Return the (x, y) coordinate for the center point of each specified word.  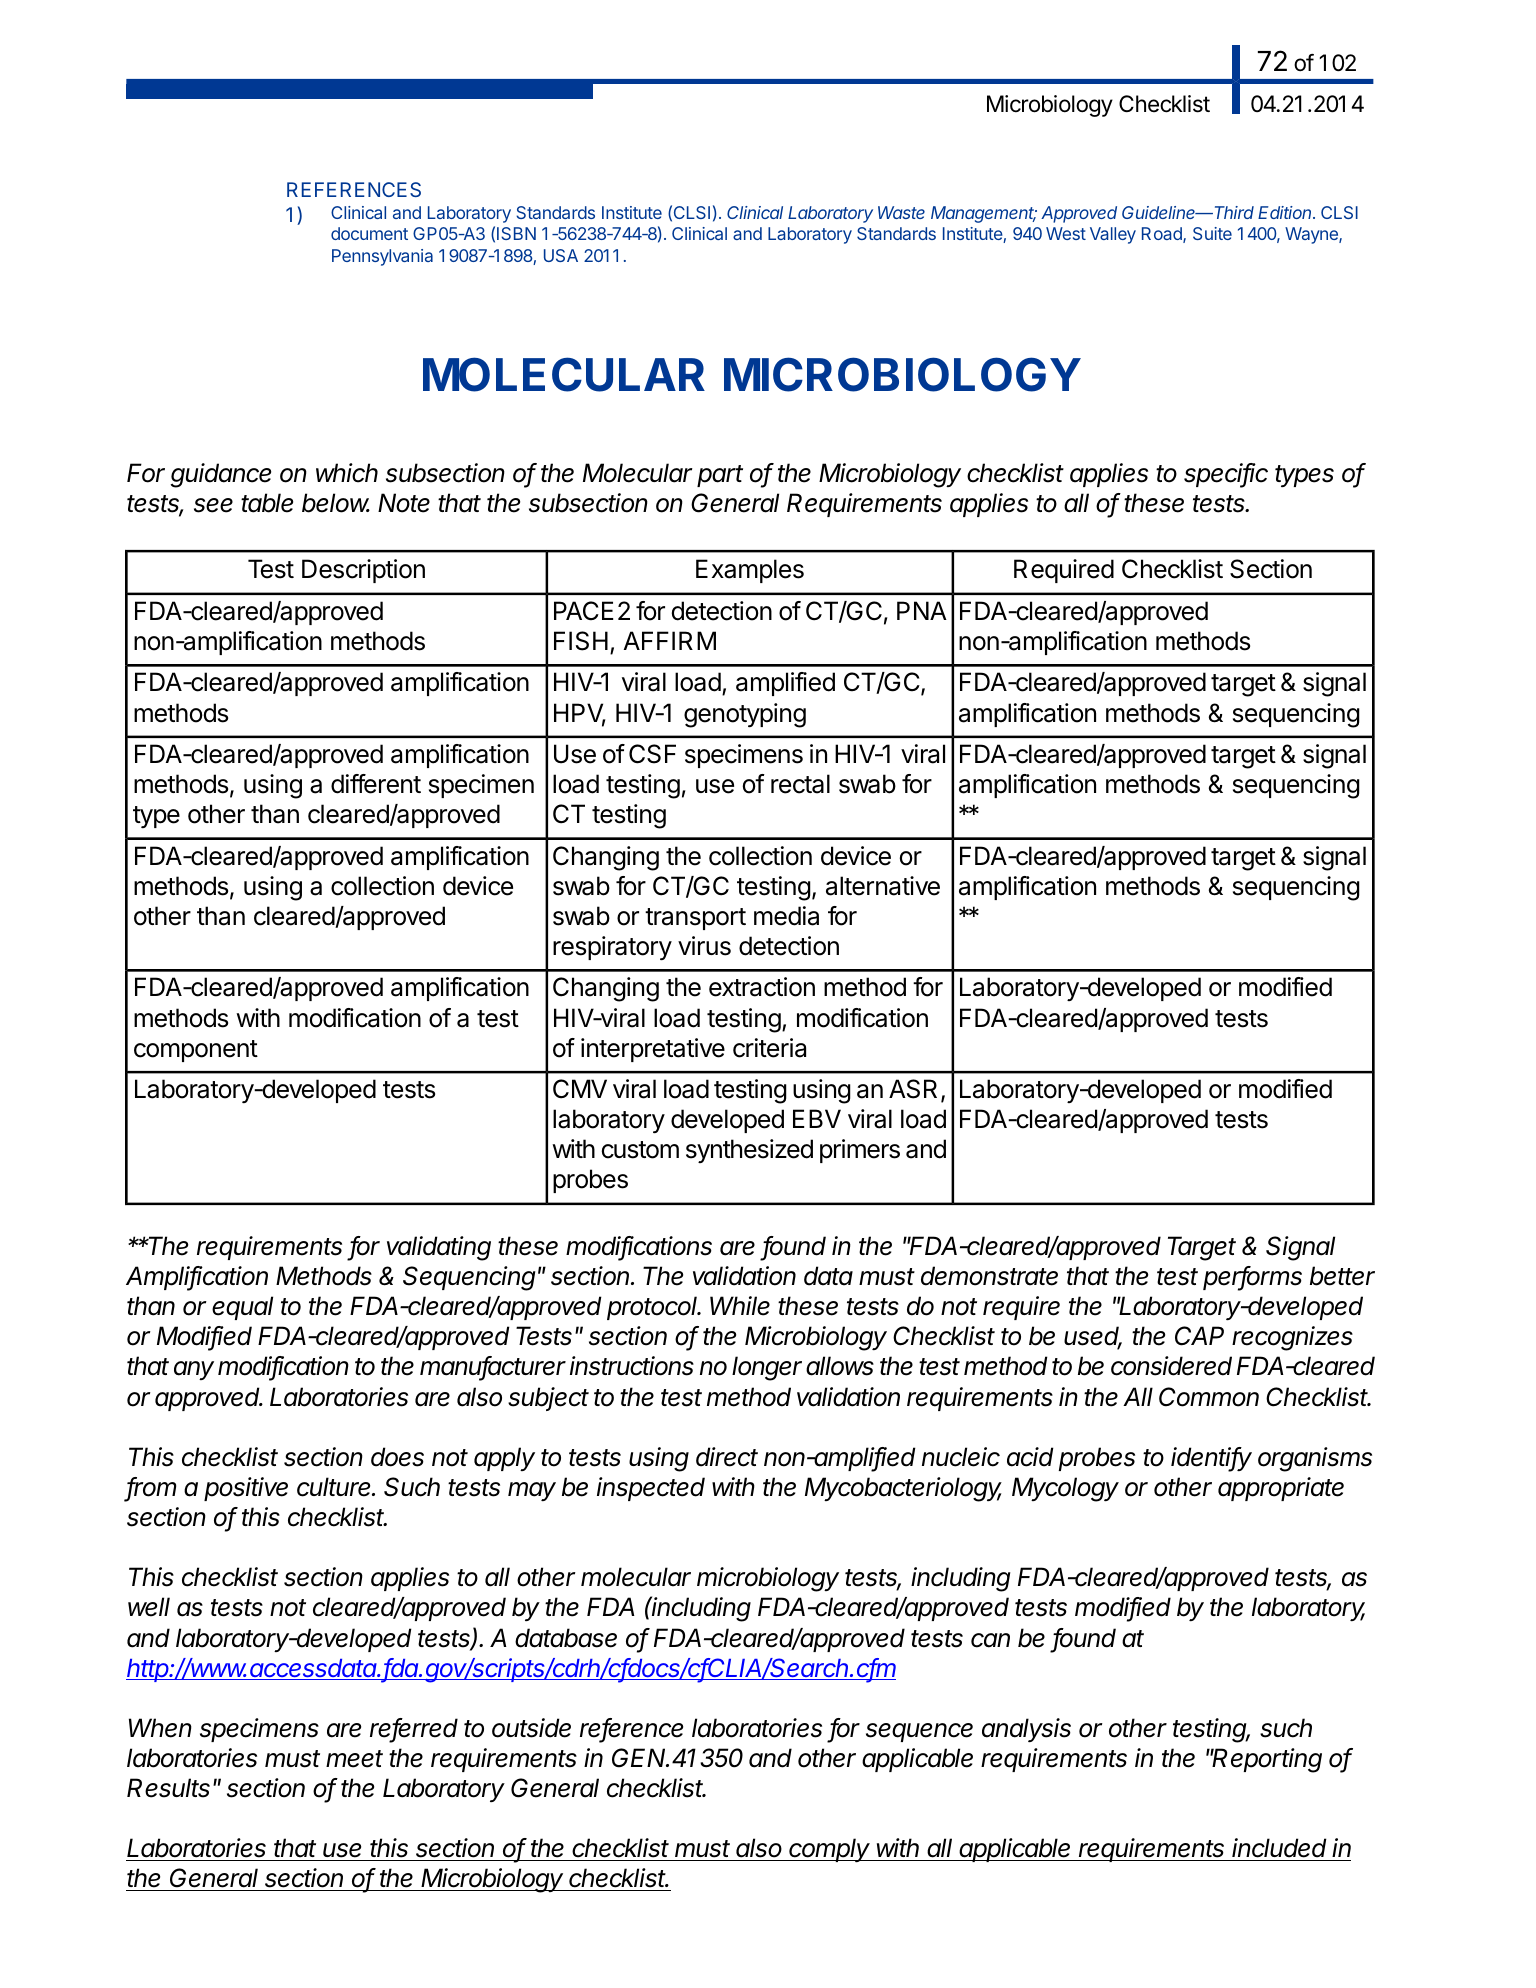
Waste (901, 212)
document (369, 233)
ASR (915, 1090)
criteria (769, 1048)
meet (354, 1759)
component (196, 1051)
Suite (1212, 233)
